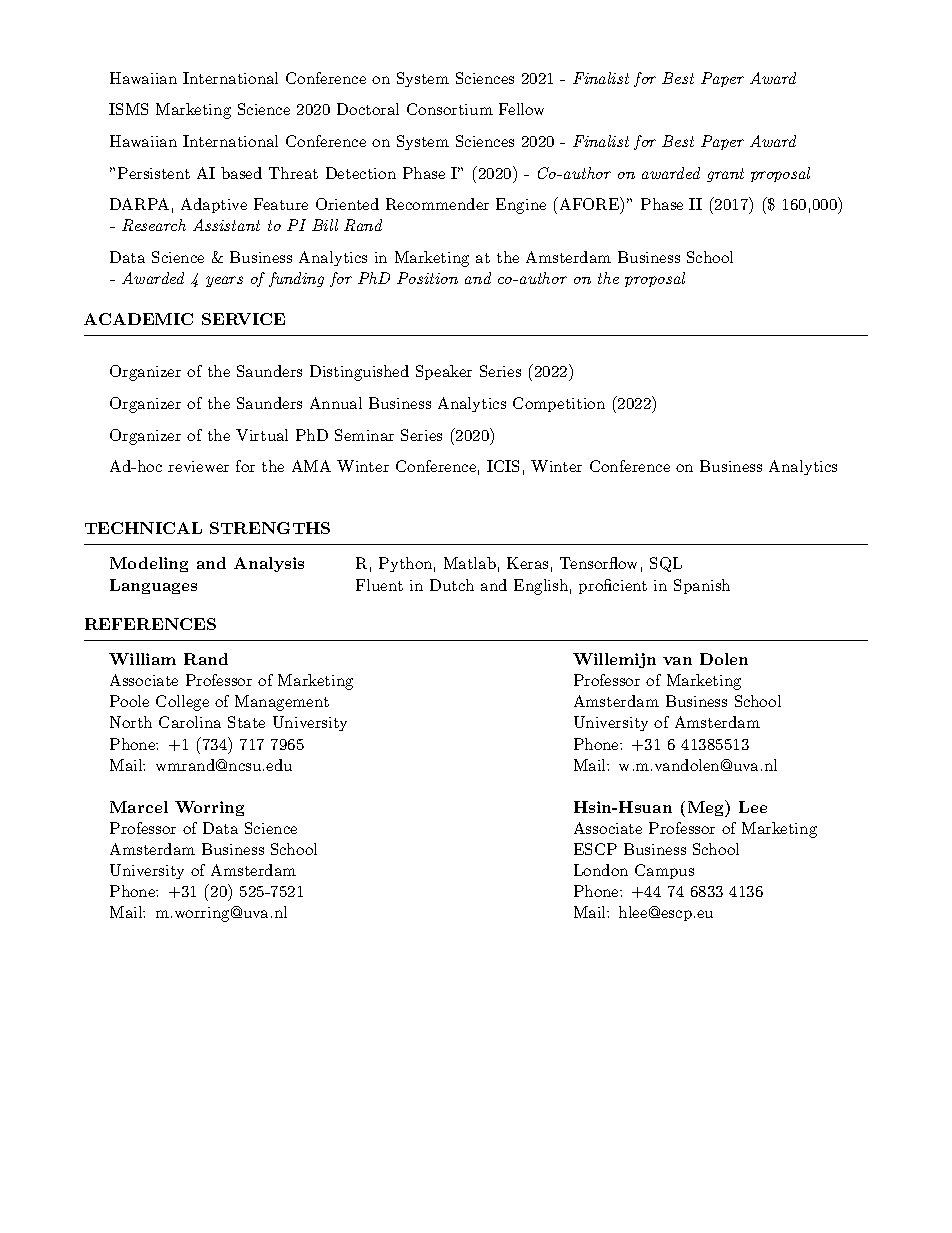 This screenshot has width=952, height=1233. Describe the element at coordinates (613, 586) in the screenshot. I see `proficient` at that location.
